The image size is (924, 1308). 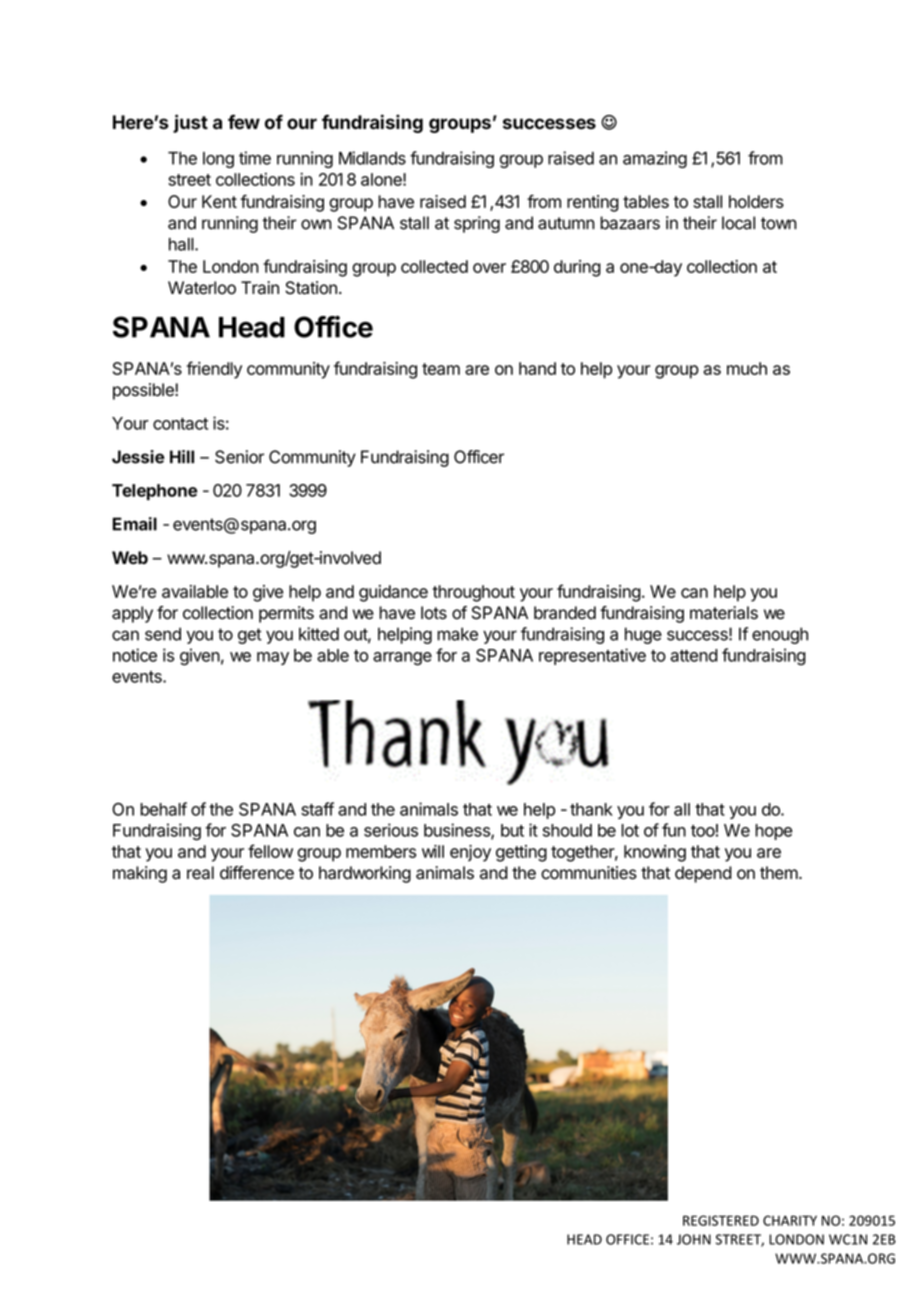 I want to click on long, so click(x=218, y=160).
